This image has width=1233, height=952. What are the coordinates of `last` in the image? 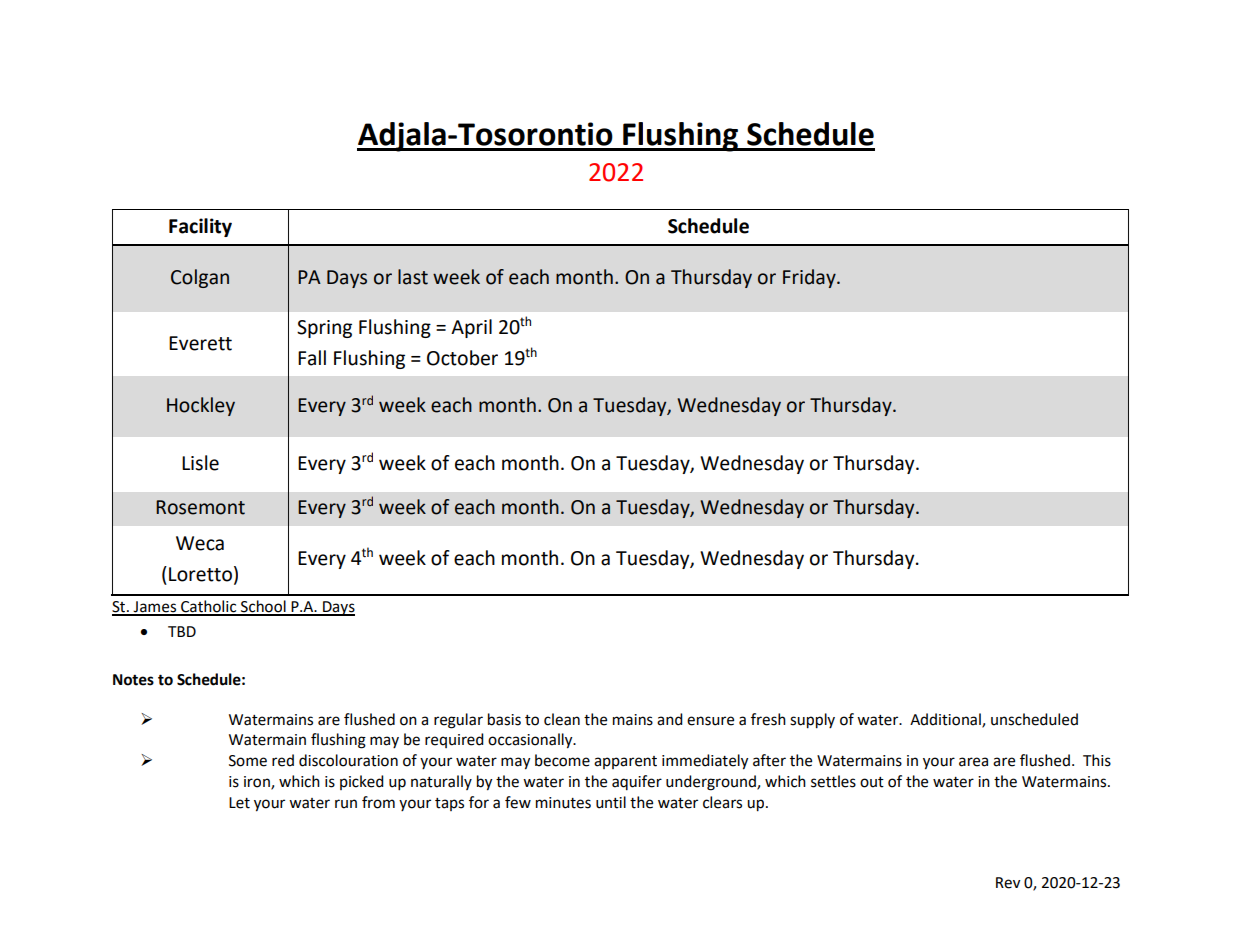 It's located at (413, 277).
